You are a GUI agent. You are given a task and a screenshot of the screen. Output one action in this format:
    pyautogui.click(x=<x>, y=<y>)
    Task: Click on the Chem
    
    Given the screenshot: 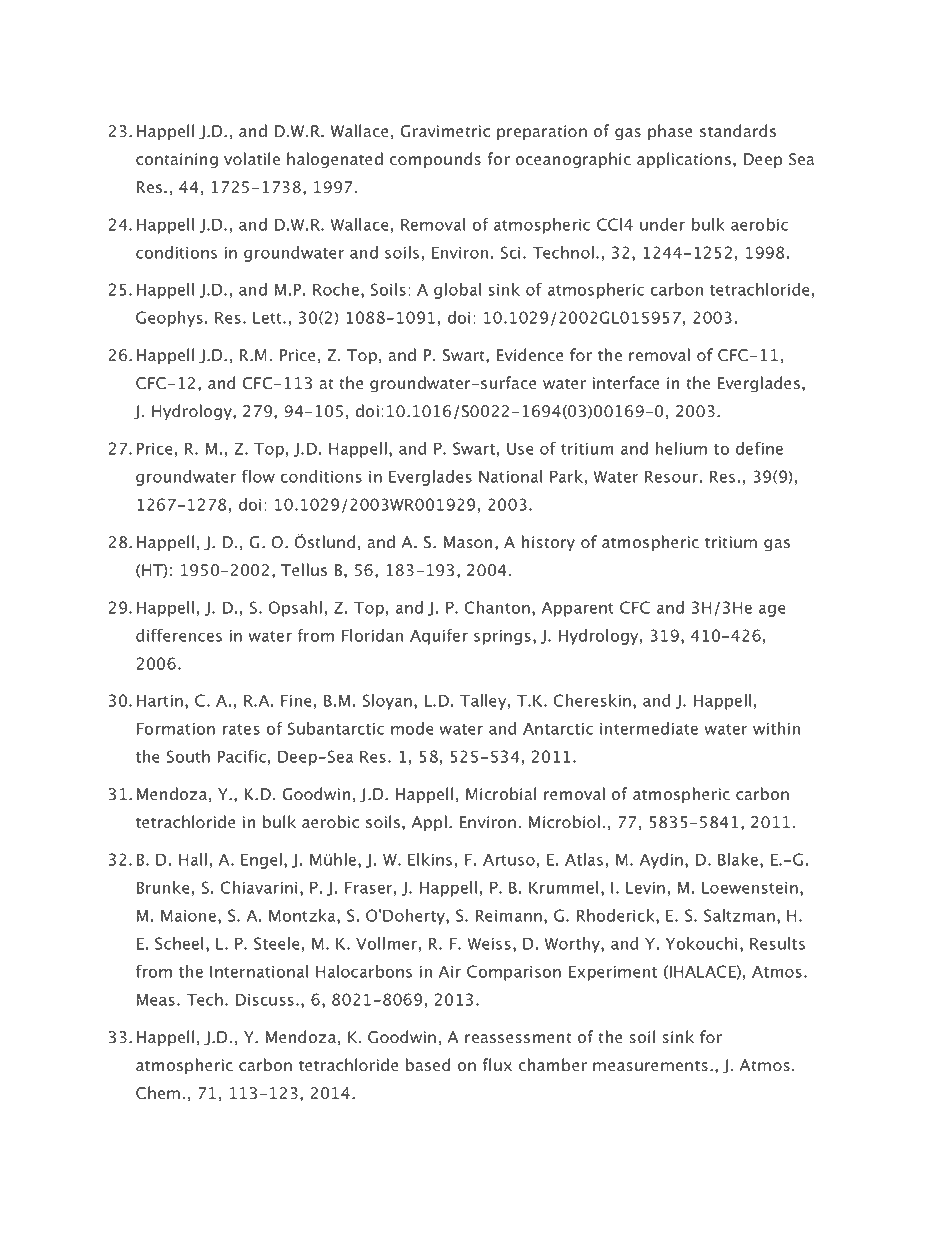 What is the action you would take?
    pyautogui.click(x=158, y=1093)
